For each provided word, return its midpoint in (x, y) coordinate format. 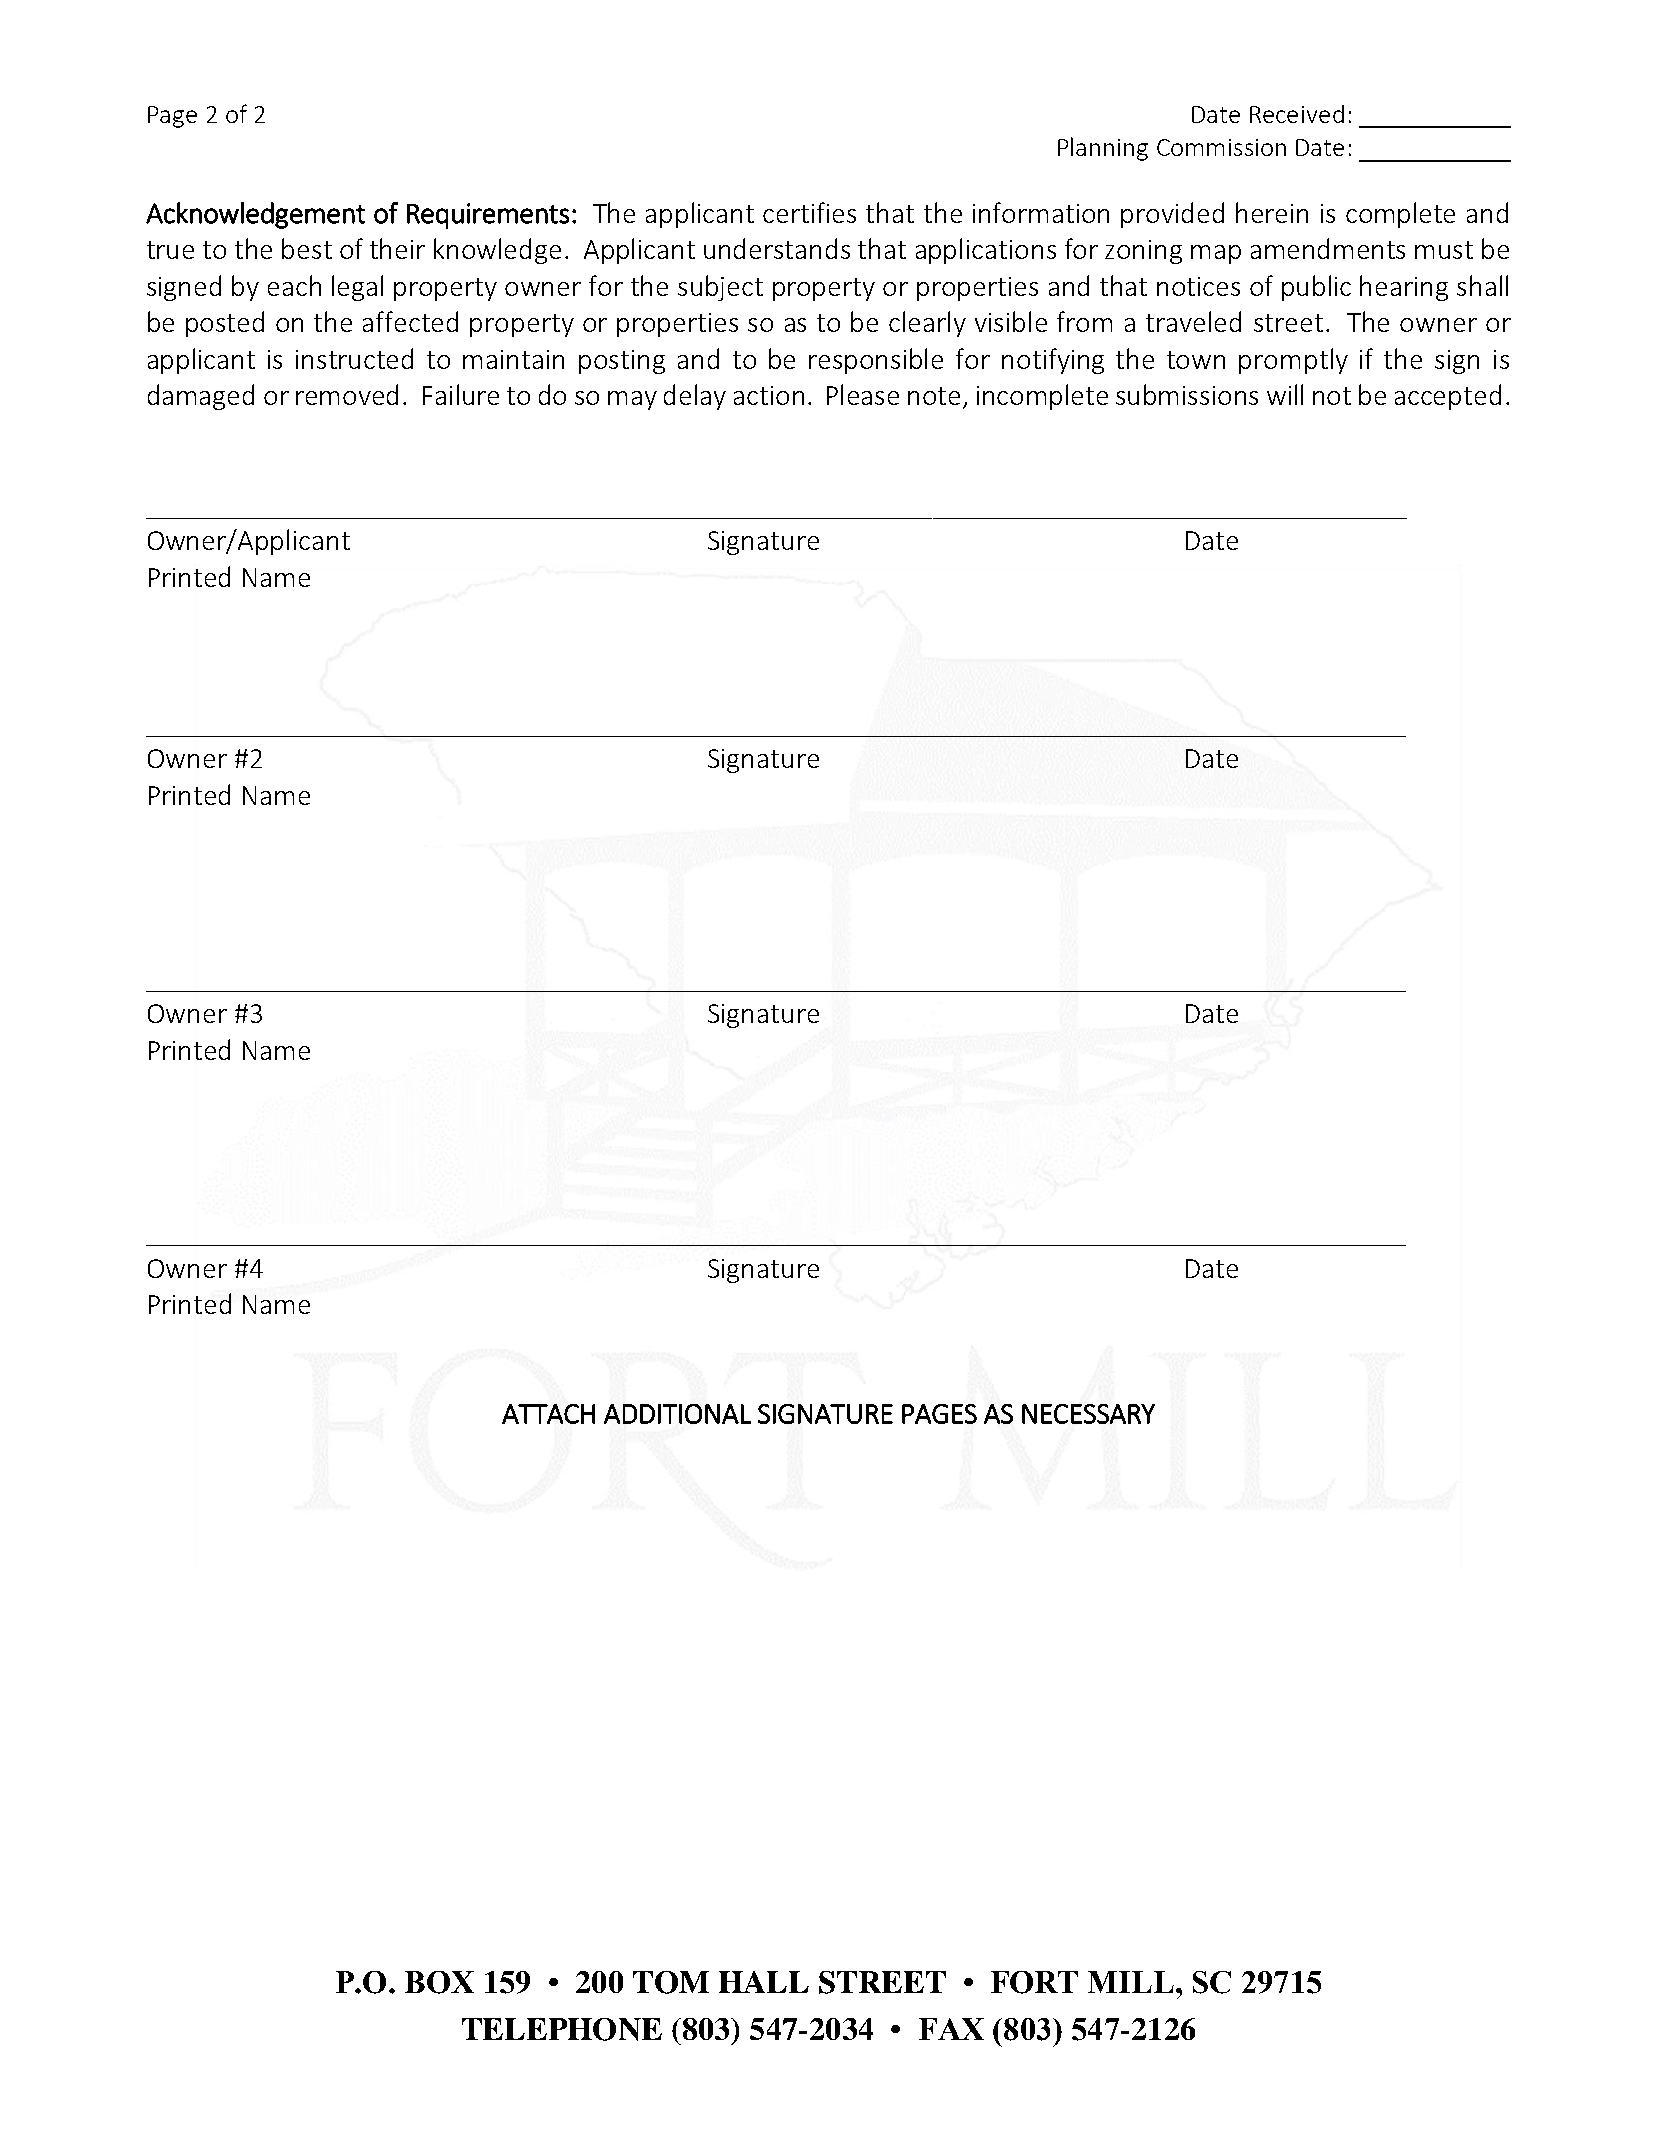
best (307, 248)
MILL (1131, 1982)
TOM (671, 1982)
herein (1272, 212)
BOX (439, 1982)
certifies (809, 212)
